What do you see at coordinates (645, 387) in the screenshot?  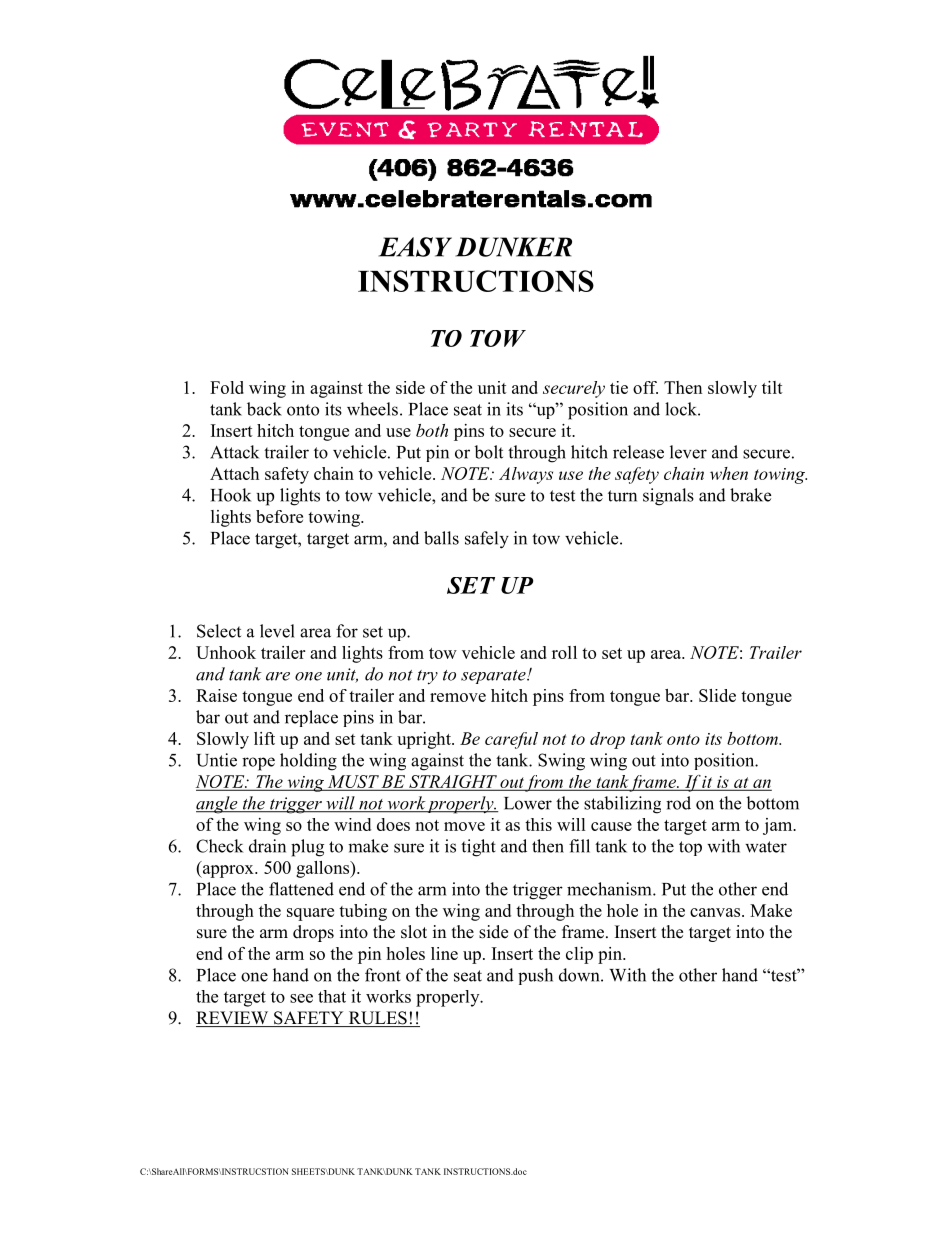 I see `off` at bounding box center [645, 387].
